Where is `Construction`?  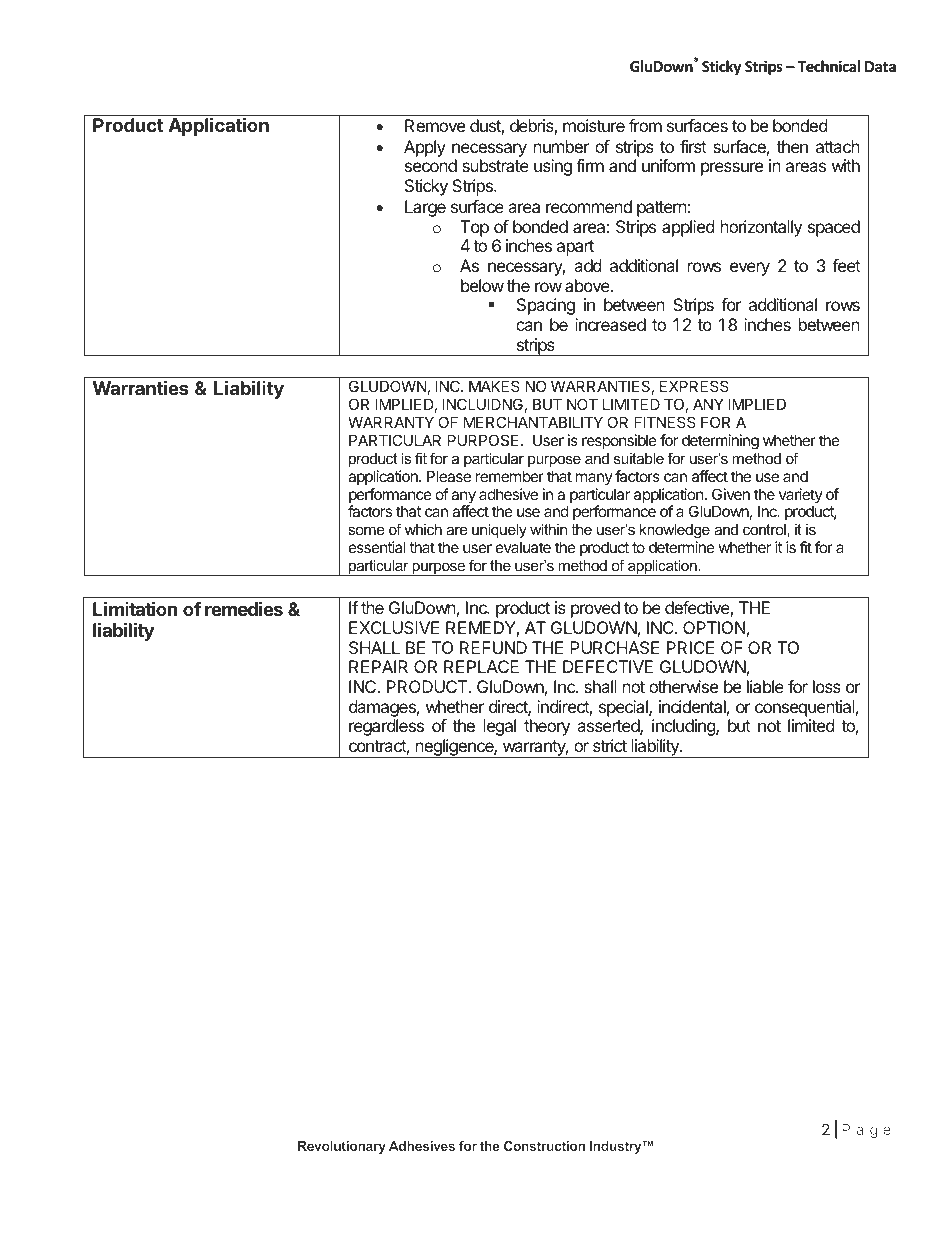 Construction is located at coordinates (544, 1146).
